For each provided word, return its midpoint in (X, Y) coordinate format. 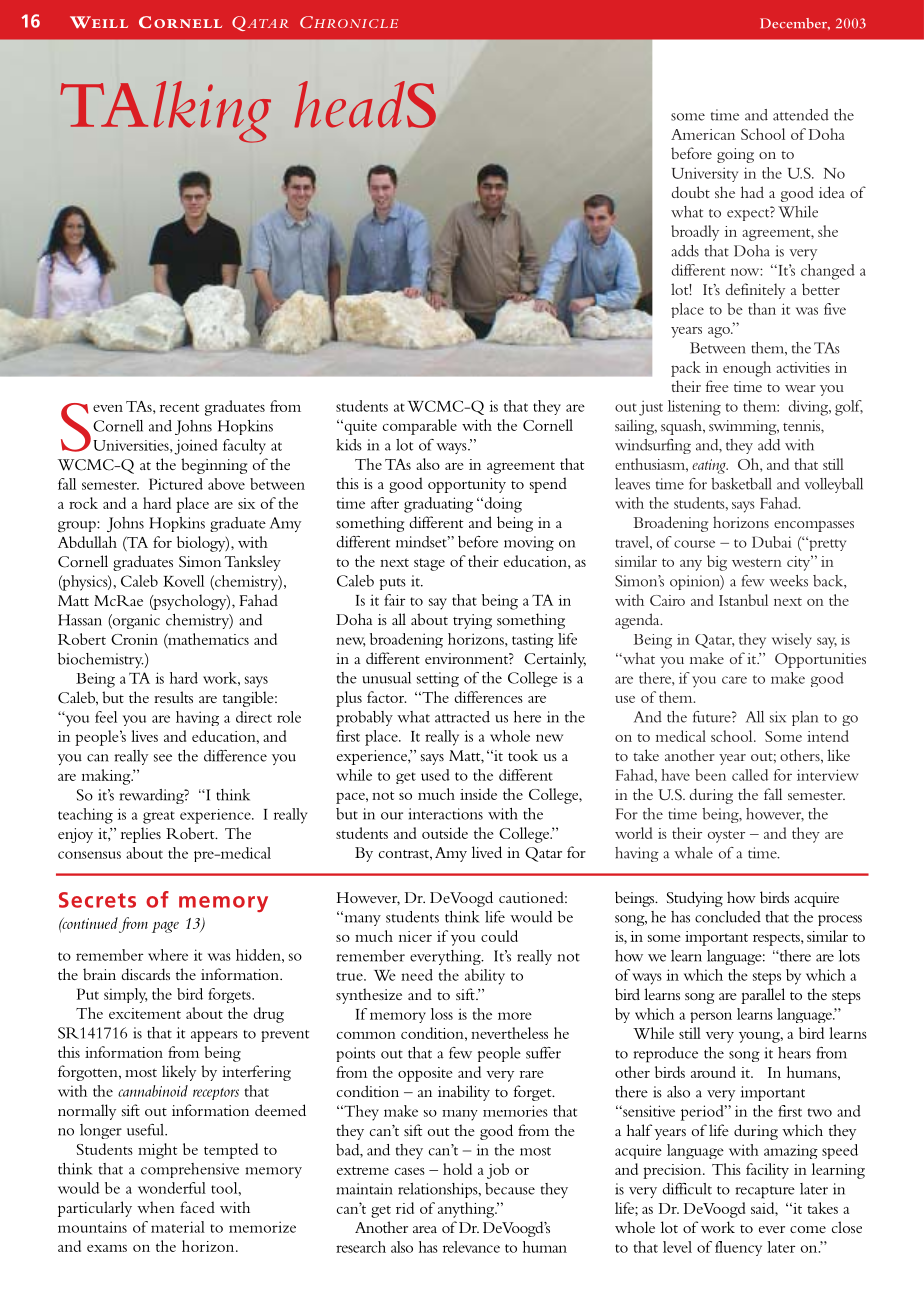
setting (438, 679)
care (734, 680)
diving (809, 408)
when (156, 1207)
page (165, 927)
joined (196, 447)
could (499, 936)
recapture (765, 1192)
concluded (728, 917)
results (173, 697)
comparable (420, 427)
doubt (691, 192)
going (735, 155)
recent (179, 407)
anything (467, 1210)
